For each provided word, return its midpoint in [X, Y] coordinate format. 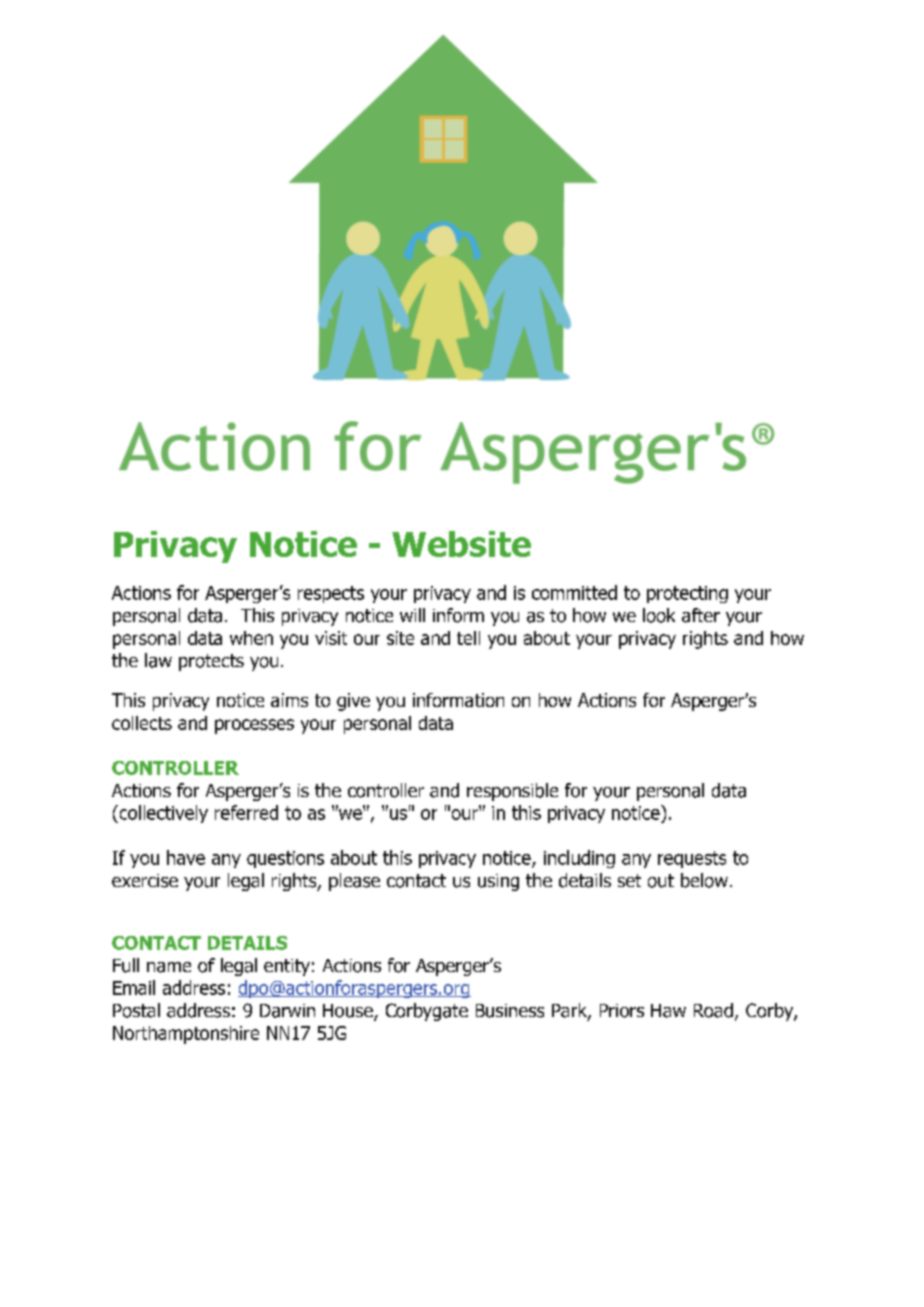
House [349, 1012]
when [251, 638]
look [659, 615]
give [353, 702]
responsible [512, 792]
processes [254, 726]
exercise [145, 881]
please [354, 882]
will [412, 615]
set [629, 880]
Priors [622, 1011]
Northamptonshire [186, 1035]
